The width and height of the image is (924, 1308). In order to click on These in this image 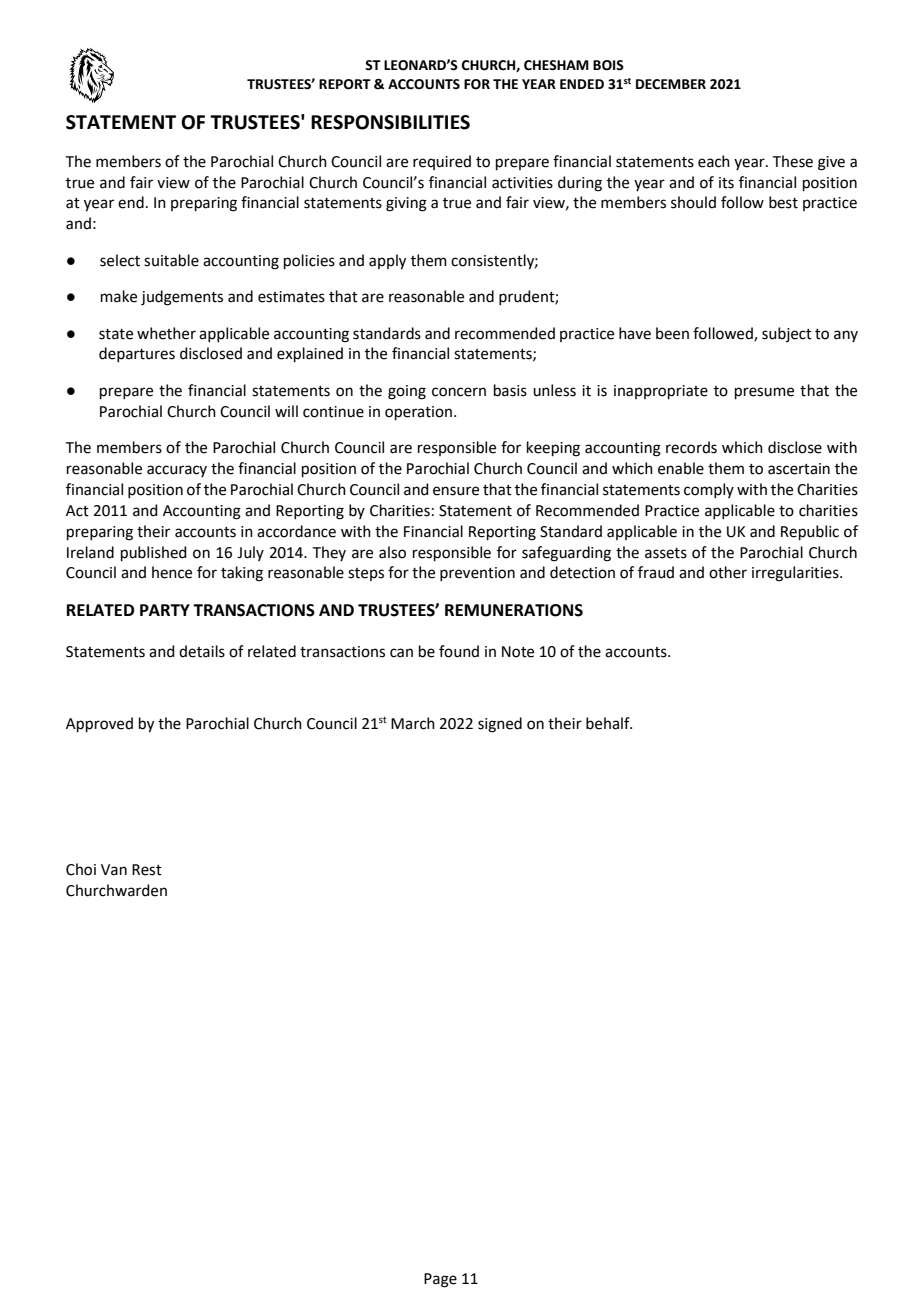, I will do `click(793, 161)`.
